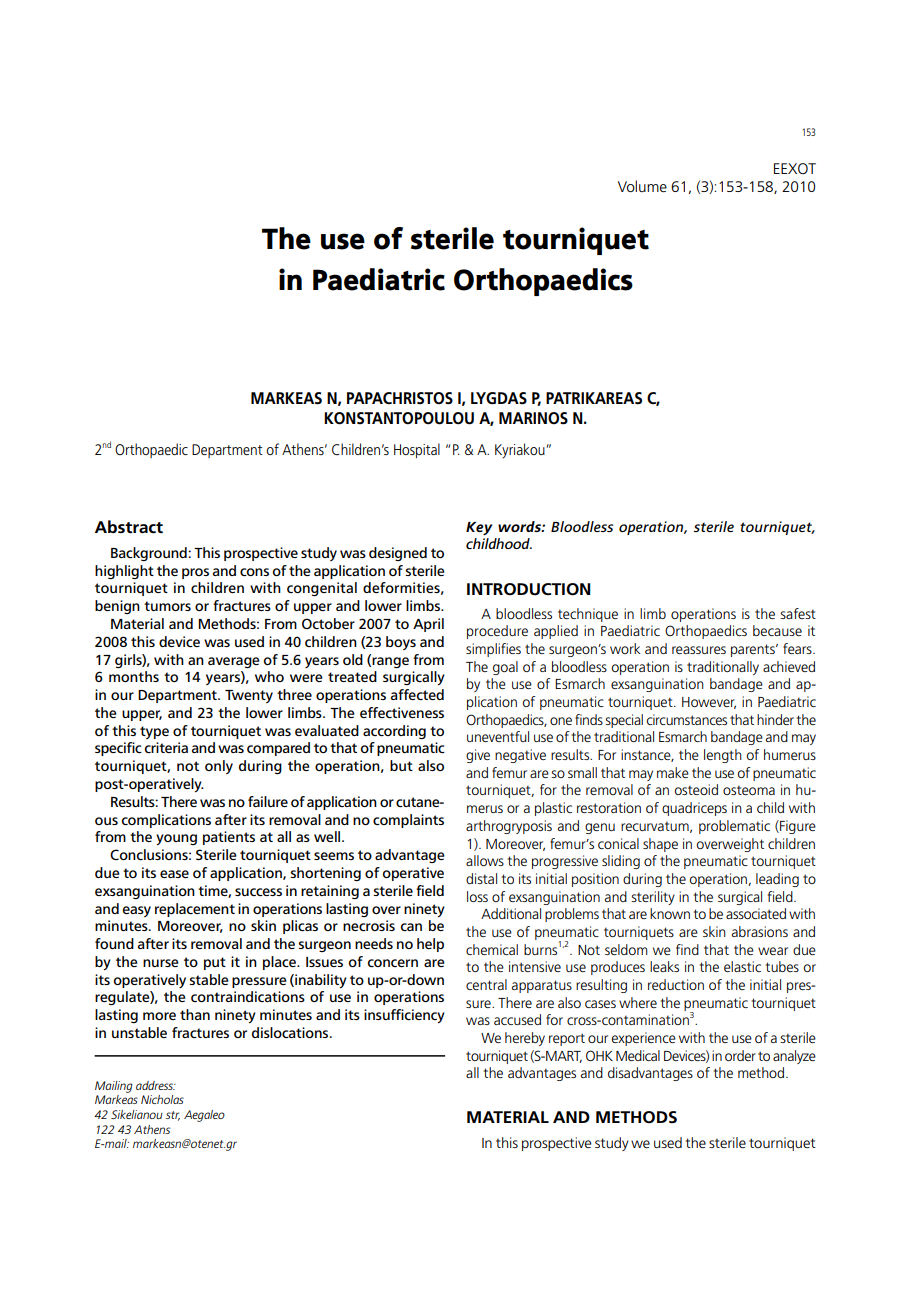  What do you see at coordinates (642, 186) in the screenshot?
I see `Volume` at bounding box center [642, 186].
